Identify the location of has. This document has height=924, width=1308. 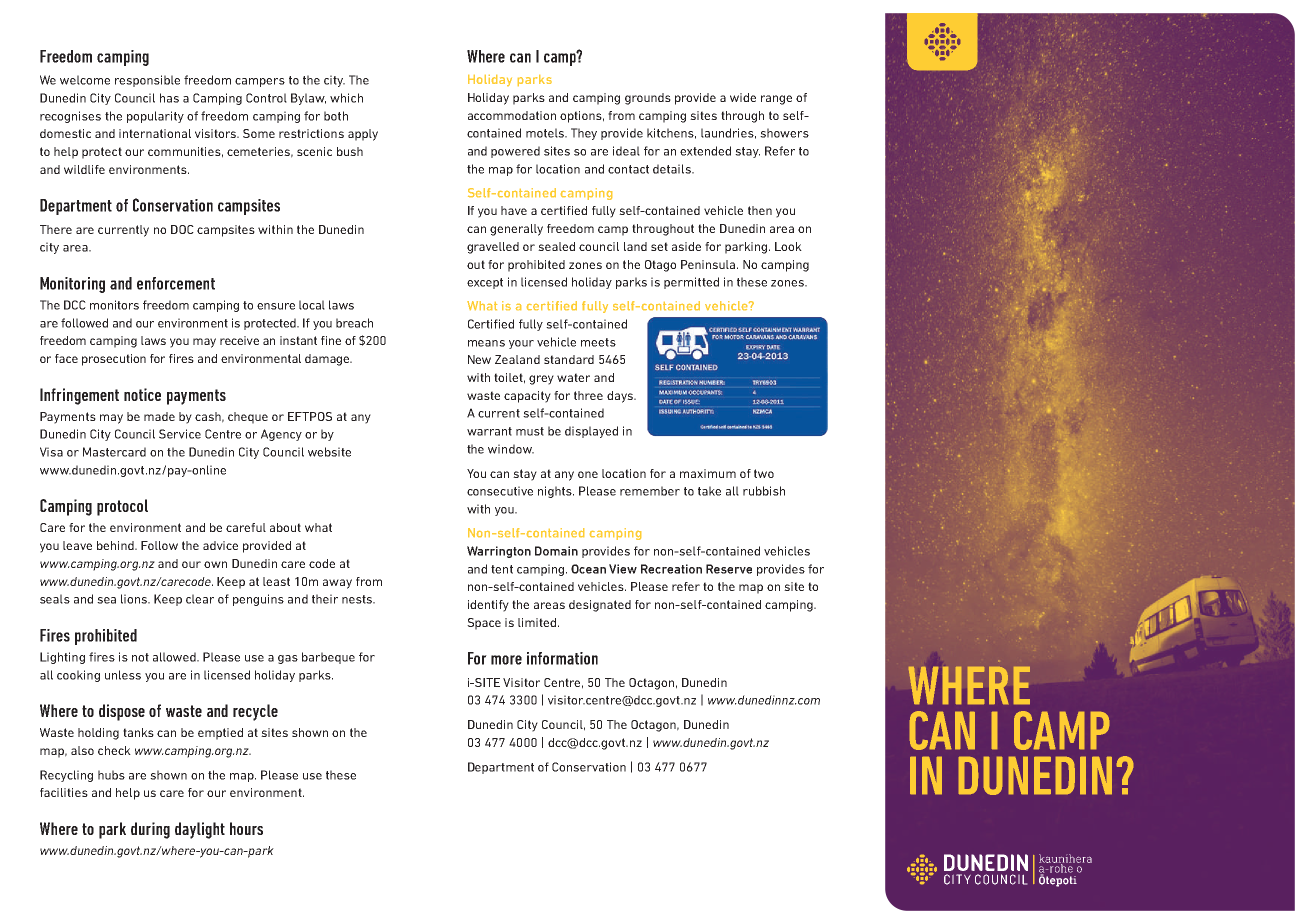
(169, 98).
